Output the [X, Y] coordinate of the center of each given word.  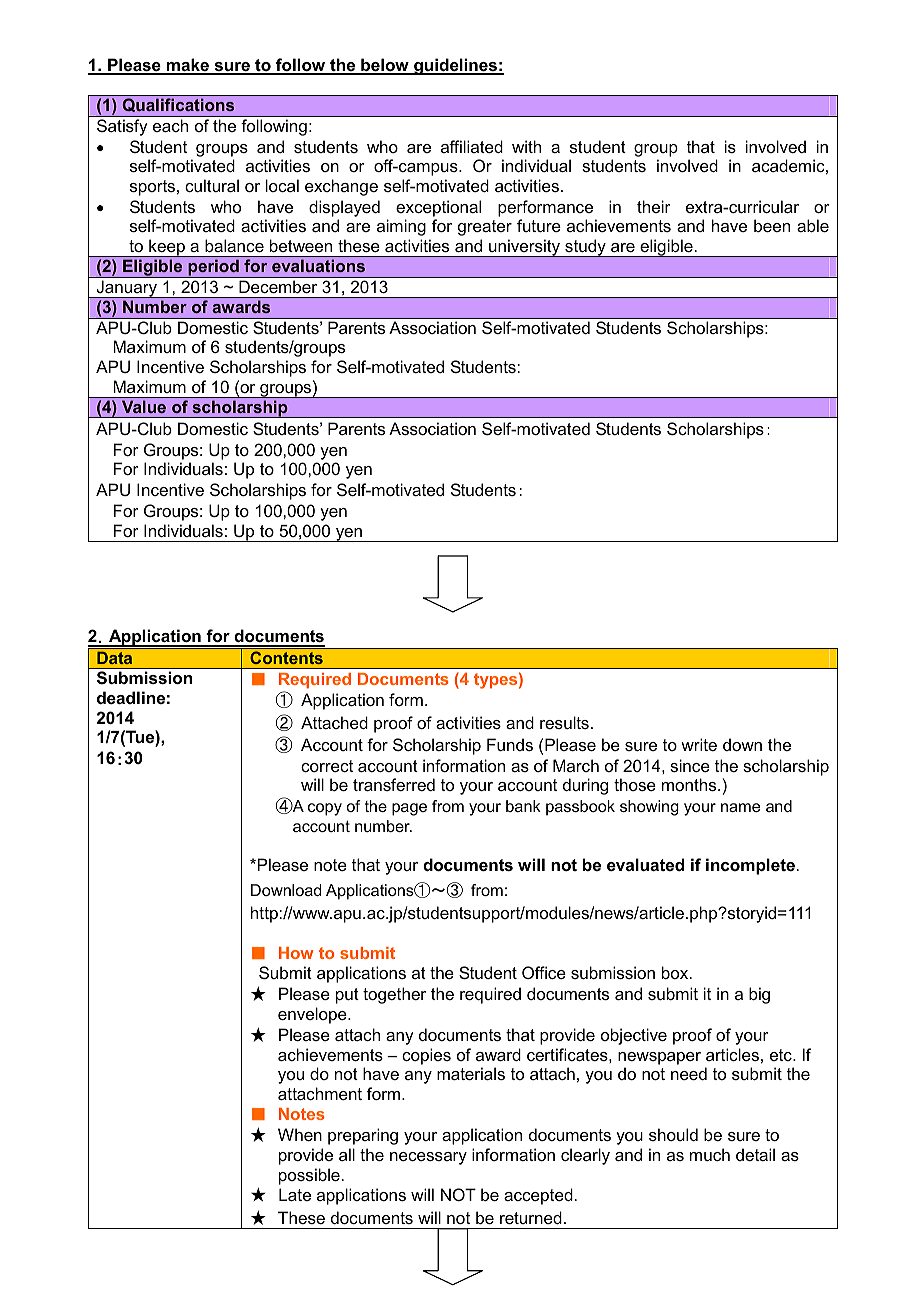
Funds [510, 744]
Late [295, 1194]
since [690, 765]
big [759, 995]
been [772, 225]
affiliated [472, 146]
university [525, 248]
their [654, 206]
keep [167, 248]
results [564, 722]
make [187, 66]
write [699, 744]
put [347, 996]
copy [325, 809]
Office [544, 972]
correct [327, 766]
